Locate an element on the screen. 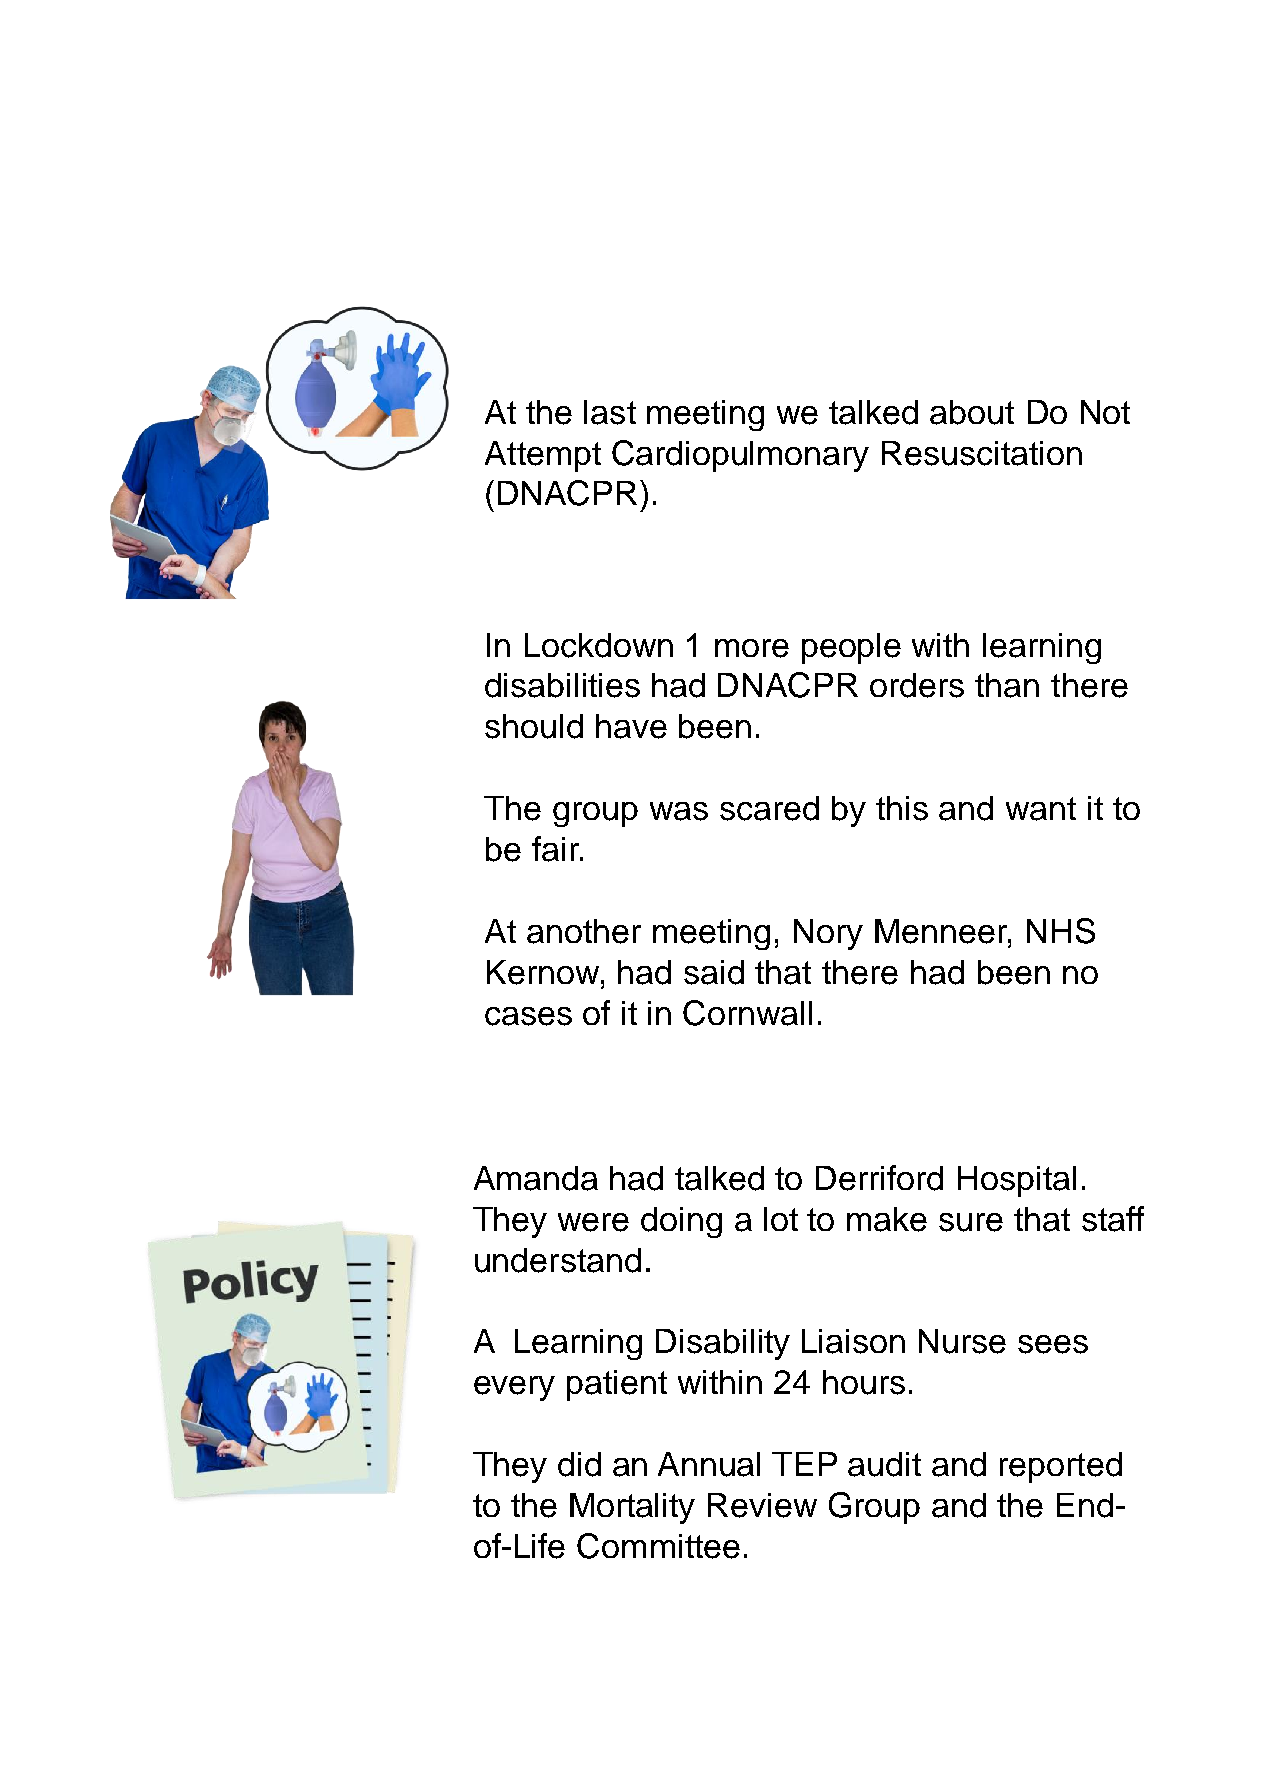  TEP is located at coordinates (804, 1464).
